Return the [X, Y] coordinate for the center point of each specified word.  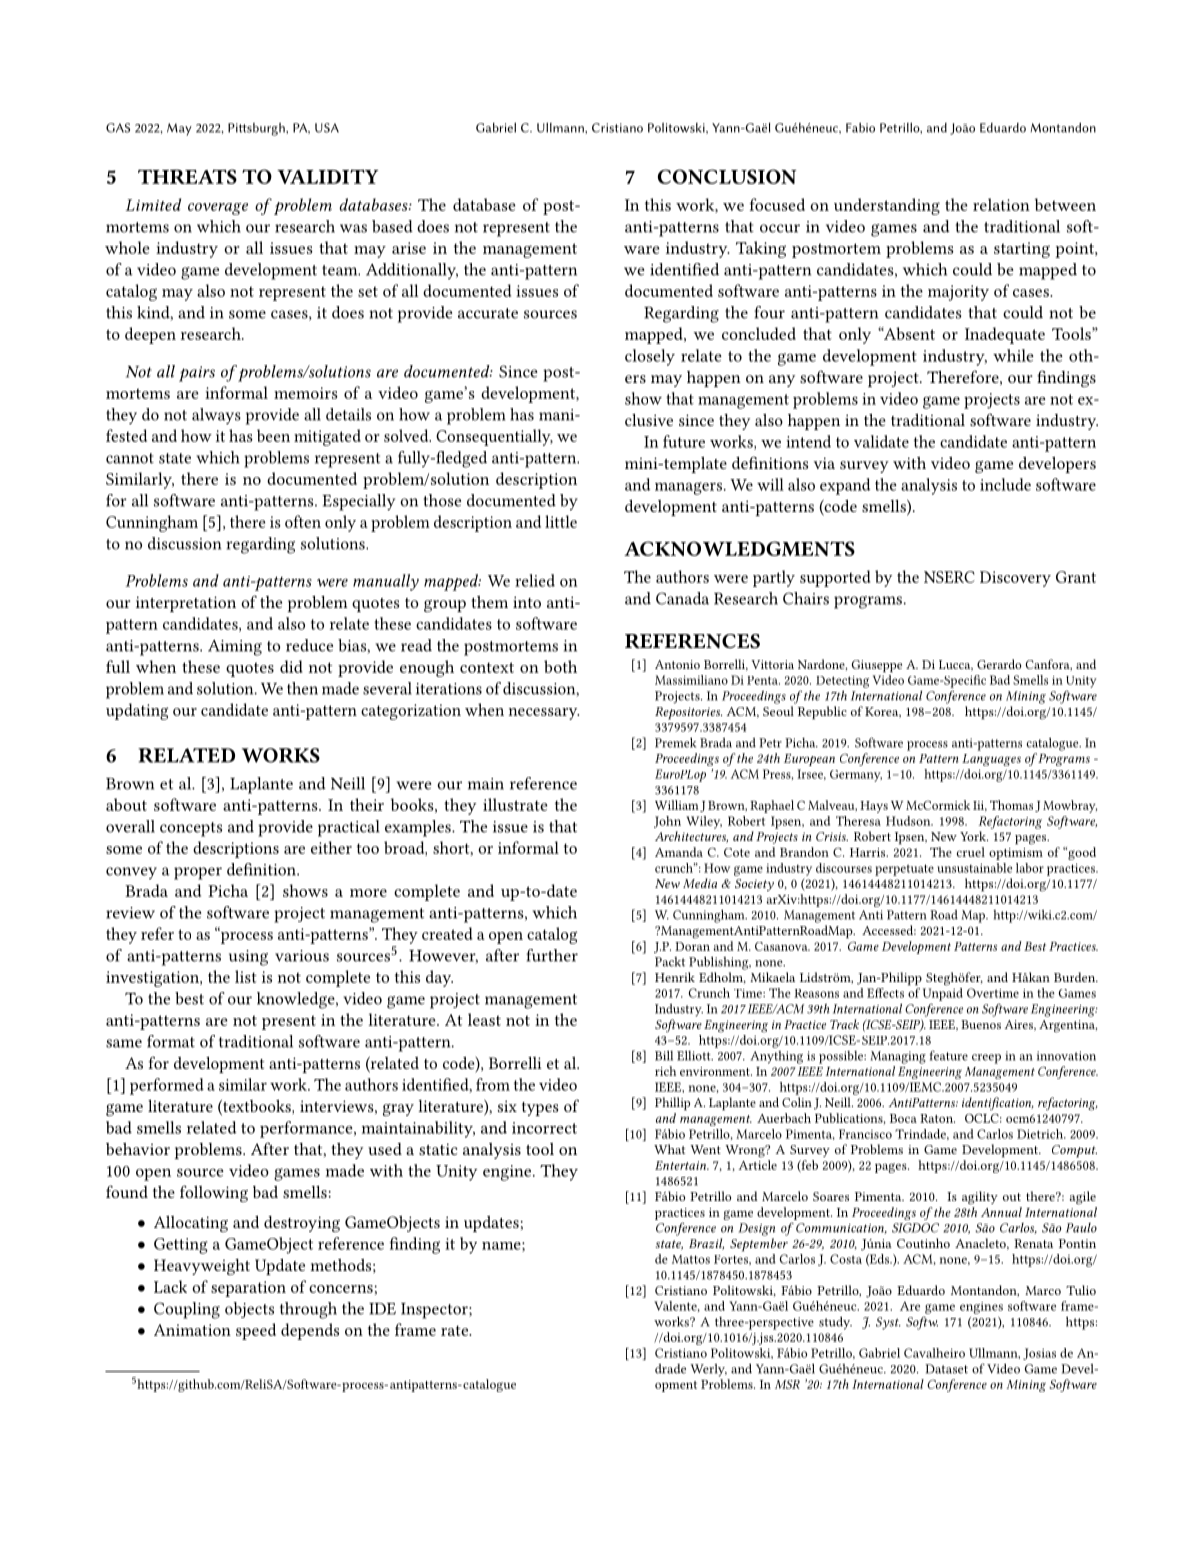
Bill [664, 1056]
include [1005, 484]
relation [1001, 204]
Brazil [706, 1244]
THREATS [187, 176]
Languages [991, 760]
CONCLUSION [727, 176]
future [684, 441]
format [171, 1041]
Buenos [981, 1024]
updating [137, 711]
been [273, 435]
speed [256, 1331]
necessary [544, 714]
